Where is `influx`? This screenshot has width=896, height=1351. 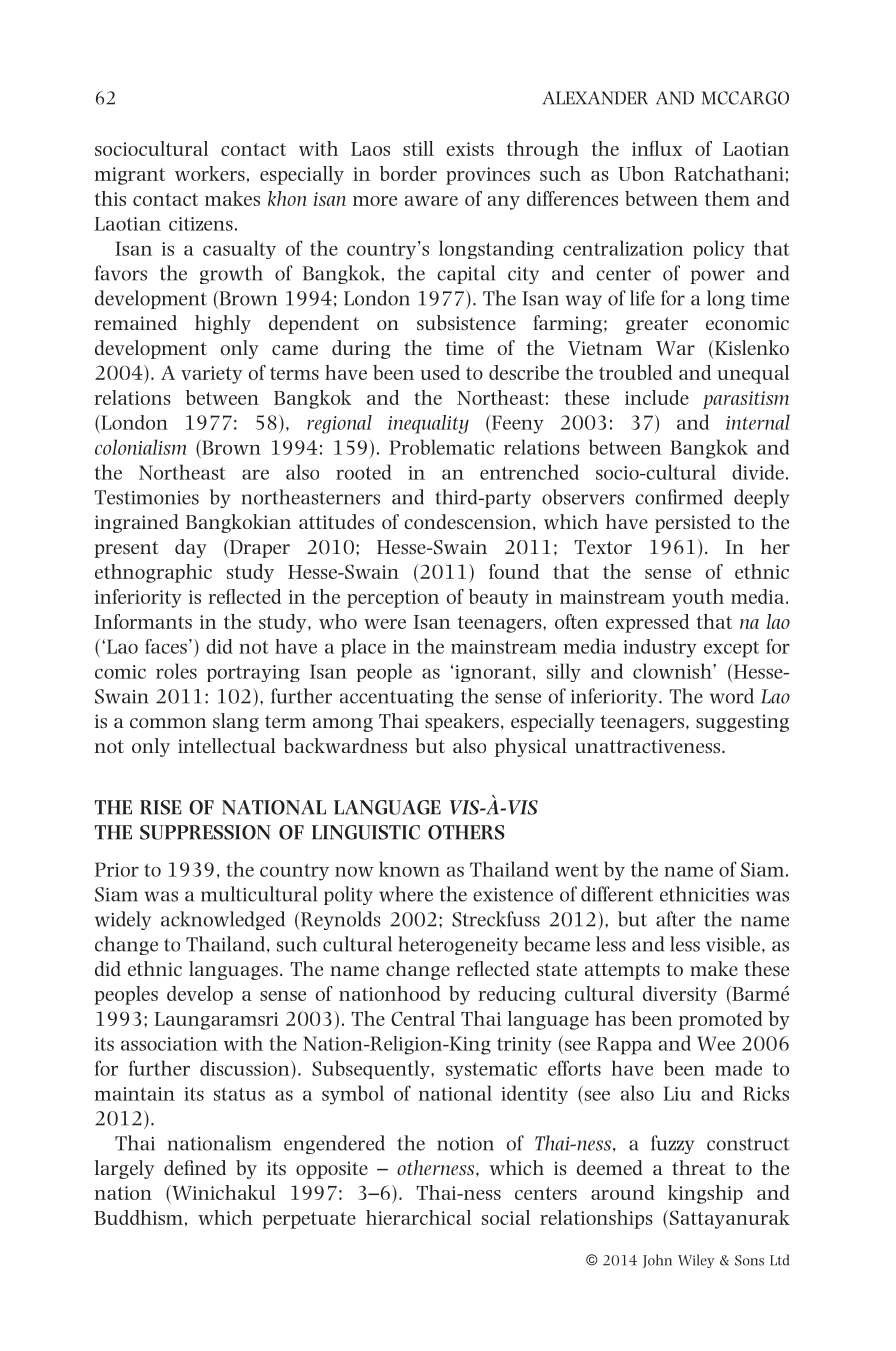 influx is located at coordinates (657, 148).
